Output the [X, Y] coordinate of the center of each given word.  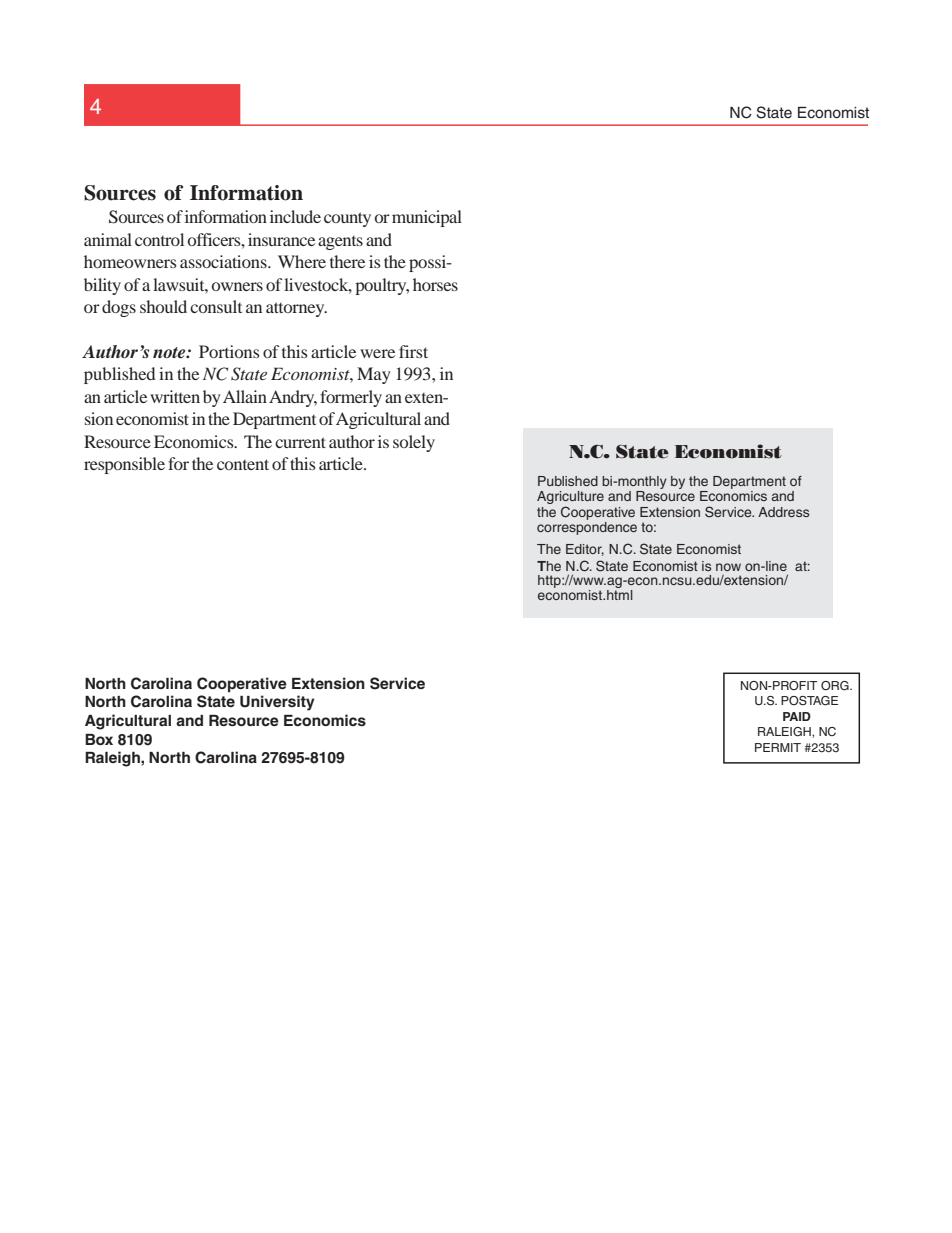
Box [99, 739]
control [159, 239]
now [728, 567]
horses [435, 284]
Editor [585, 550]
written [175, 396]
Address [783, 512]
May [374, 375]
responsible [124, 465]
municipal [427, 218]
